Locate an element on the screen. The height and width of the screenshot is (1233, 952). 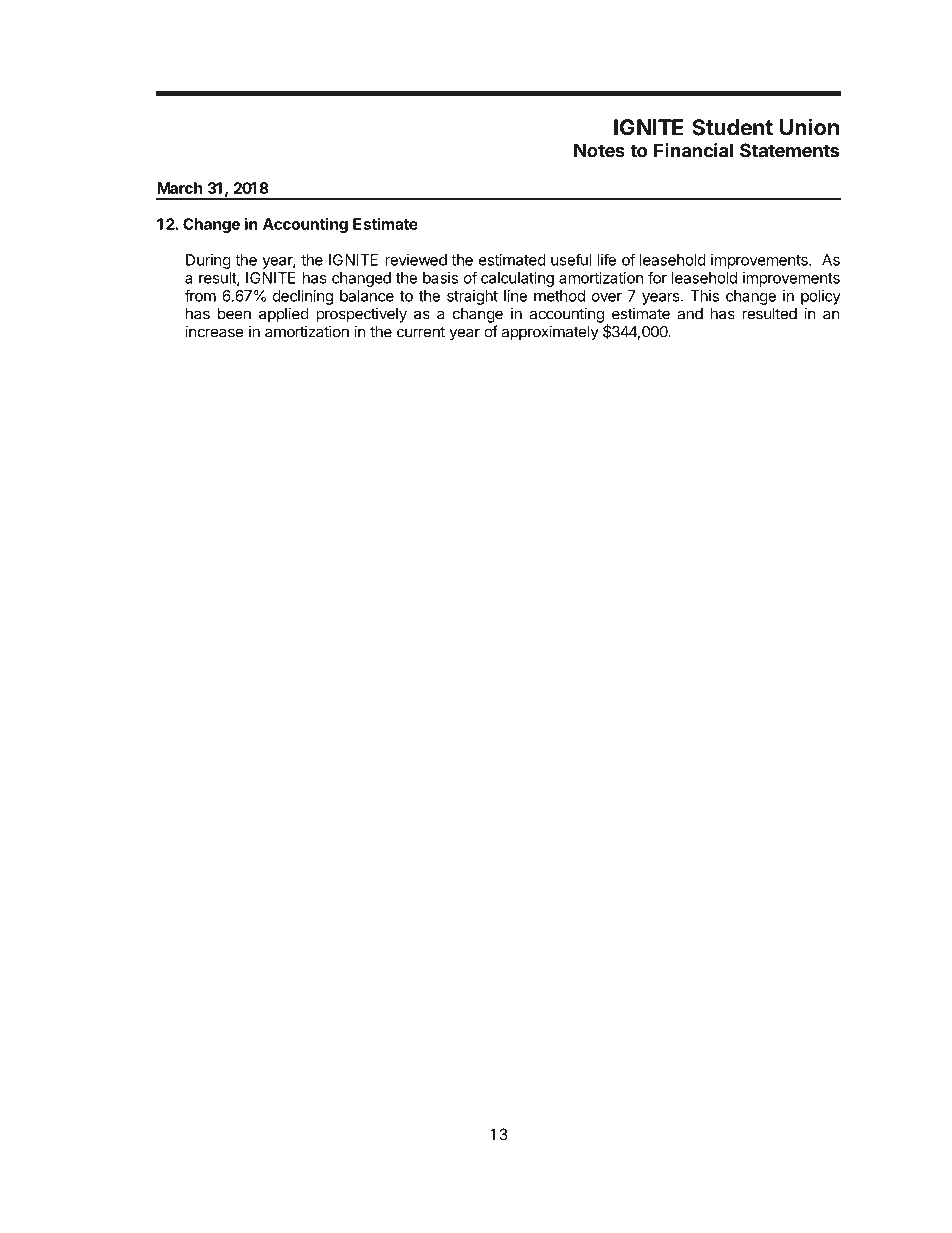
Student is located at coordinates (732, 127).
